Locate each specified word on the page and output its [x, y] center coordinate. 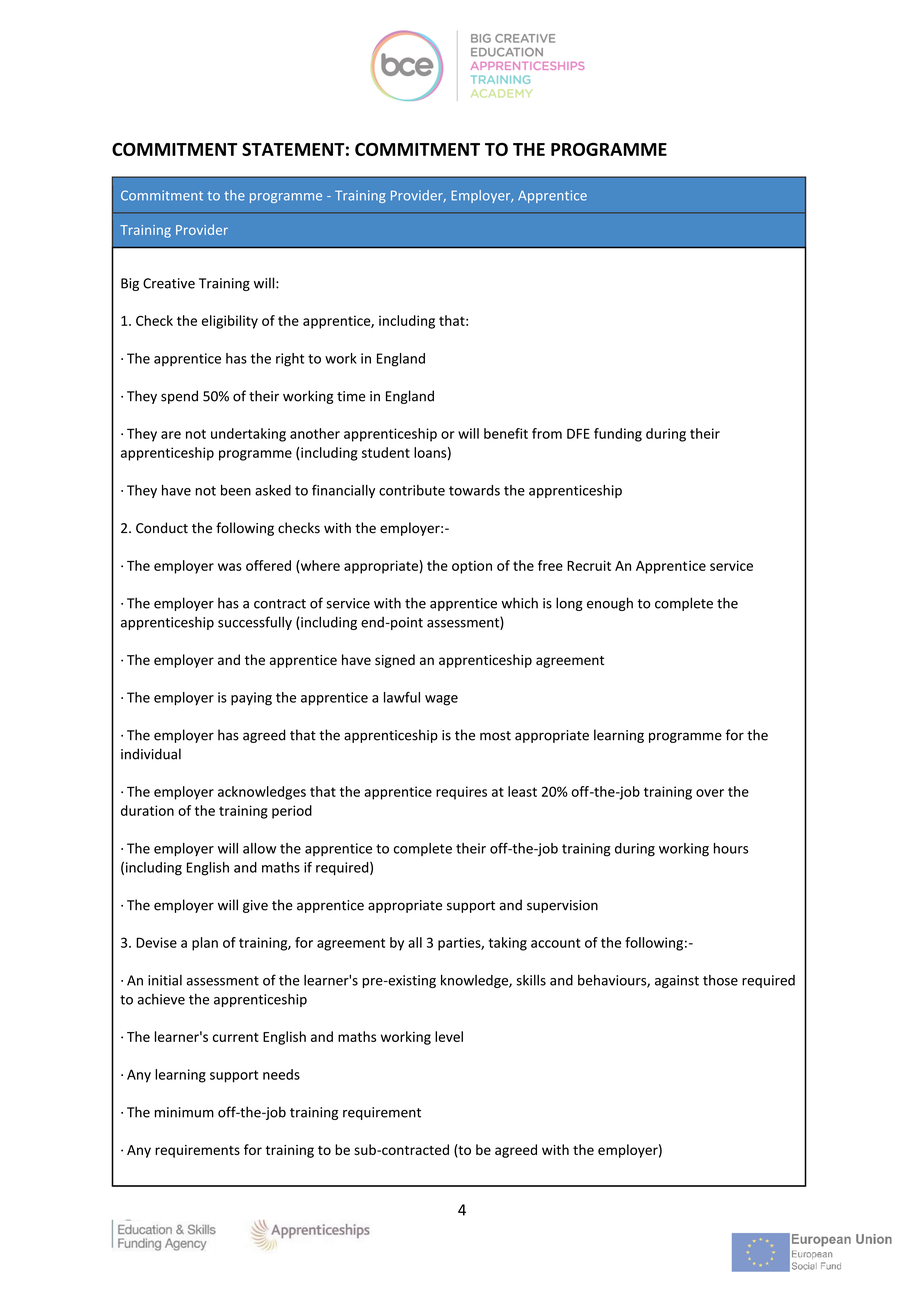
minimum [184, 1112]
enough [610, 604]
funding [618, 435]
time [351, 396]
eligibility [230, 322]
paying [251, 699]
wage [441, 700]
